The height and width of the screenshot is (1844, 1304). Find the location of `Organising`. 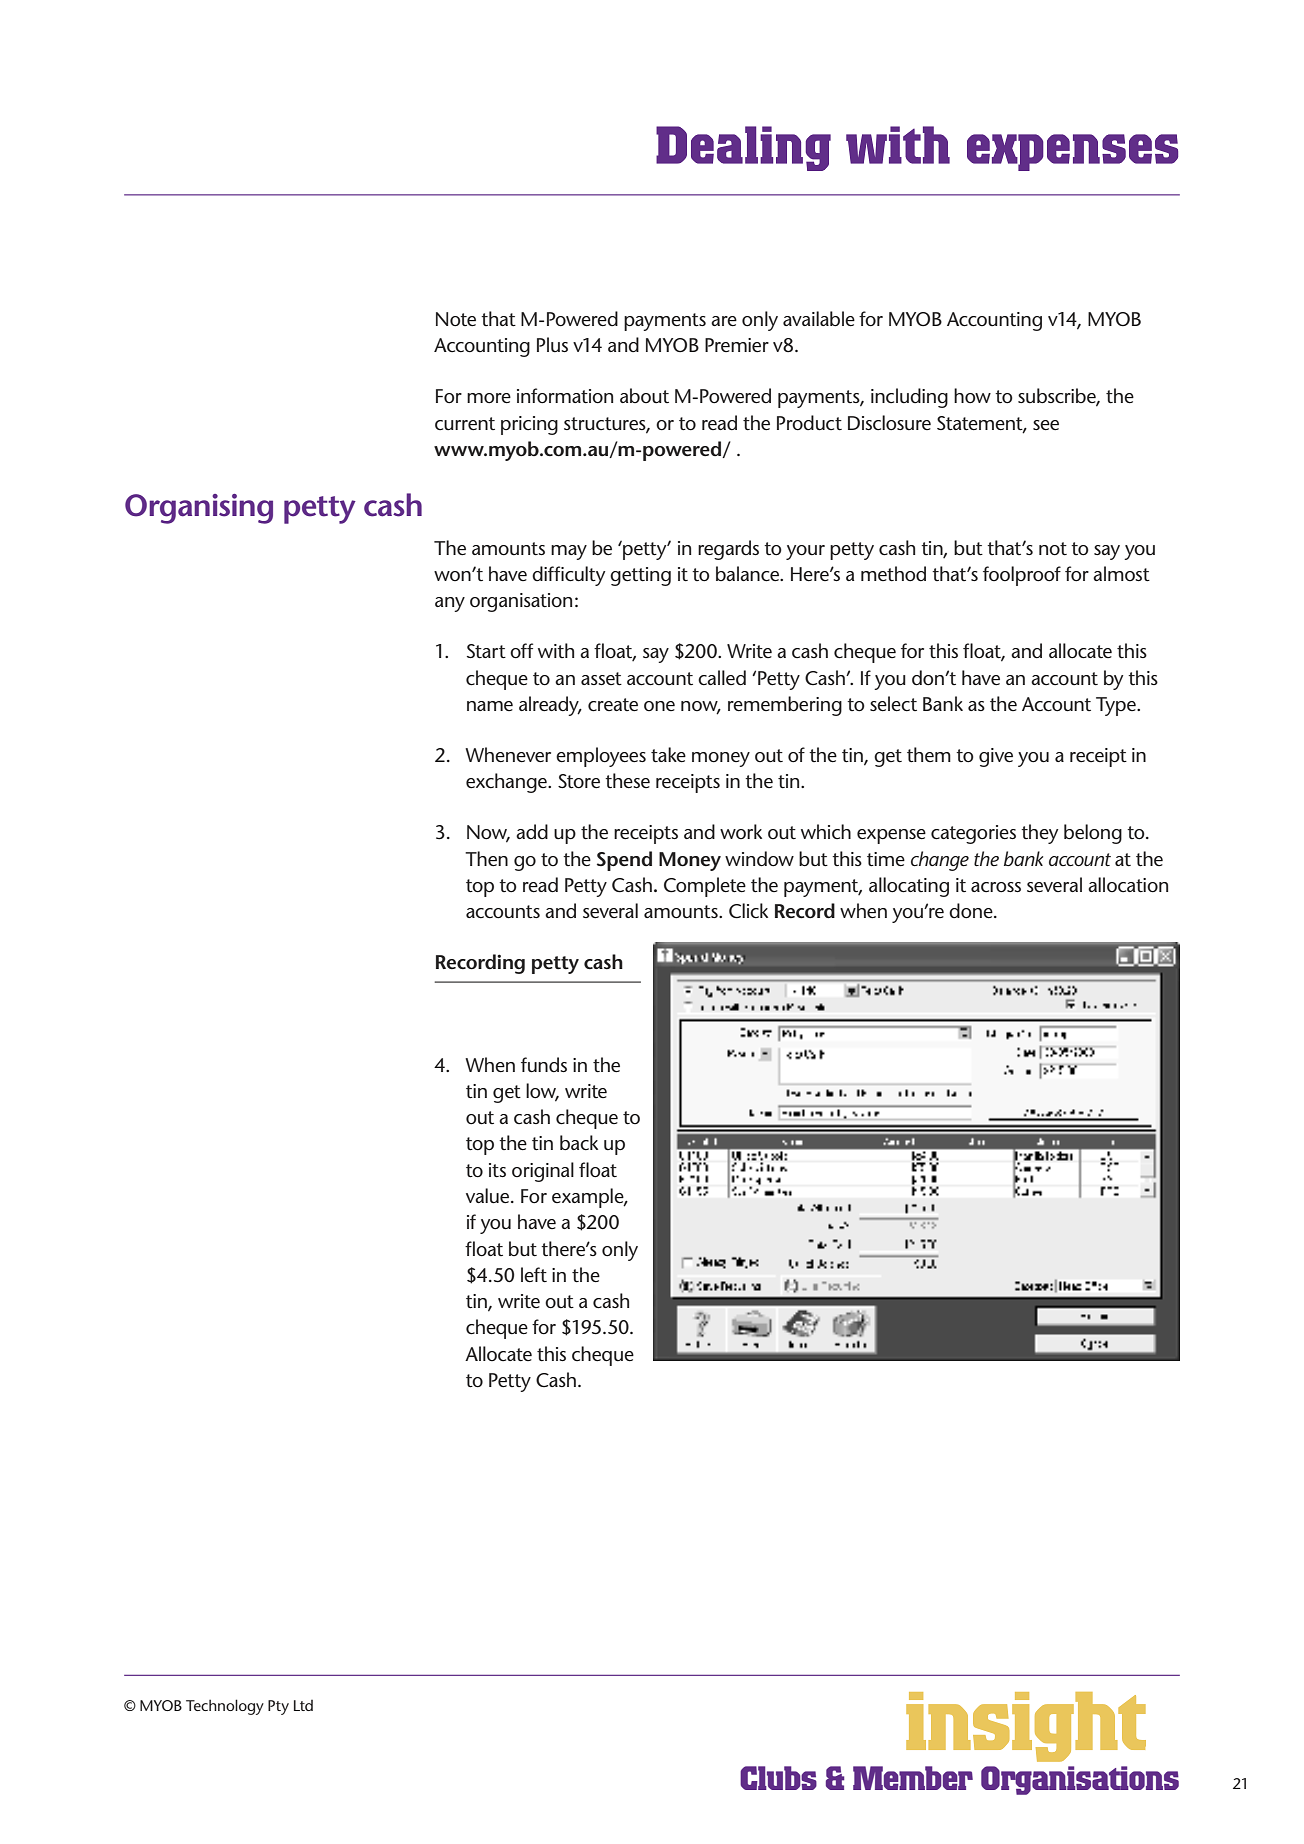

Organising is located at coordinates (199, 509).
